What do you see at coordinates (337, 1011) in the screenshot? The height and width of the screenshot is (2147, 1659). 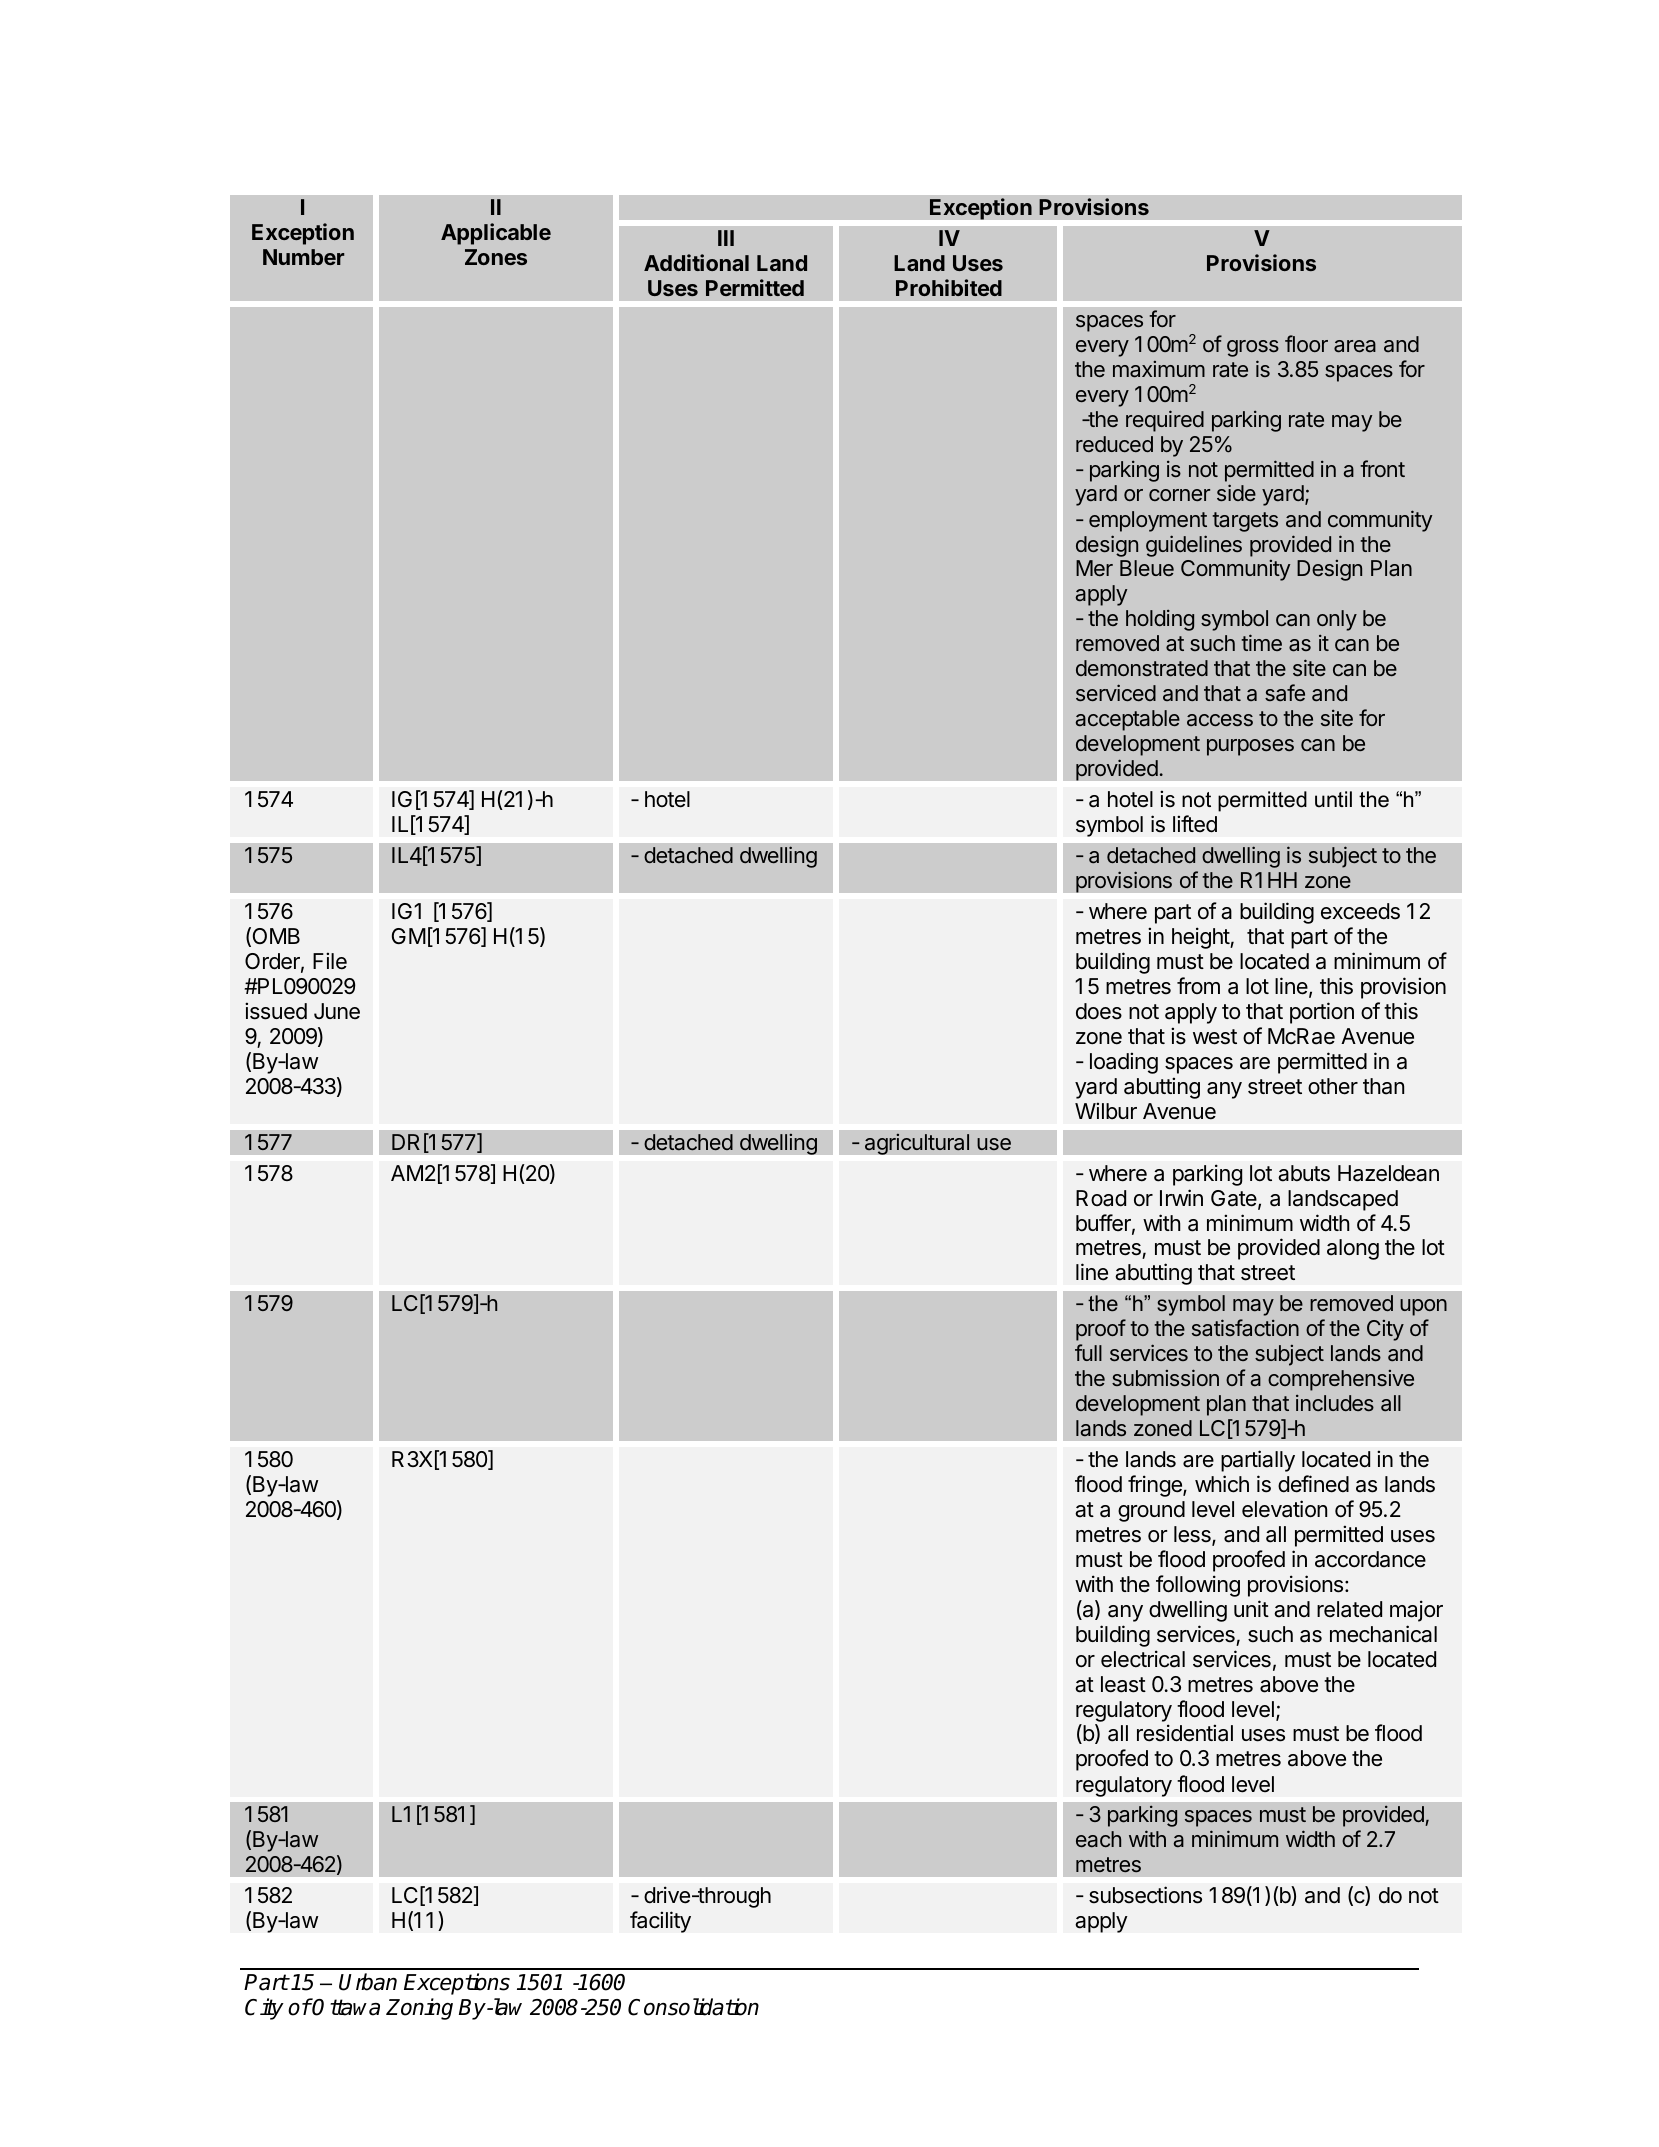 I see `June` at bounding box center [337, 1011].
